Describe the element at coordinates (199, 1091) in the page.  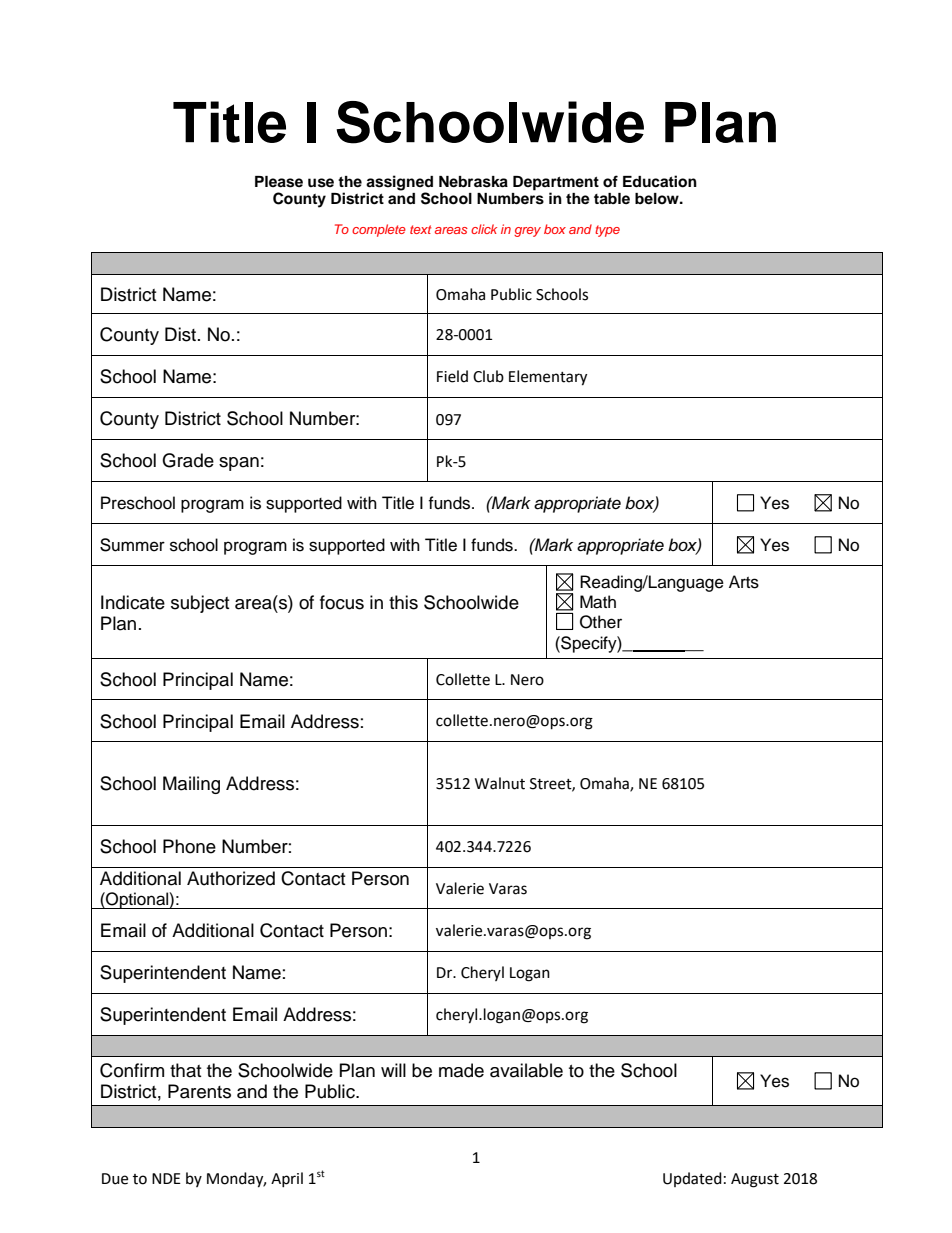
I see `Parents` at that location.
